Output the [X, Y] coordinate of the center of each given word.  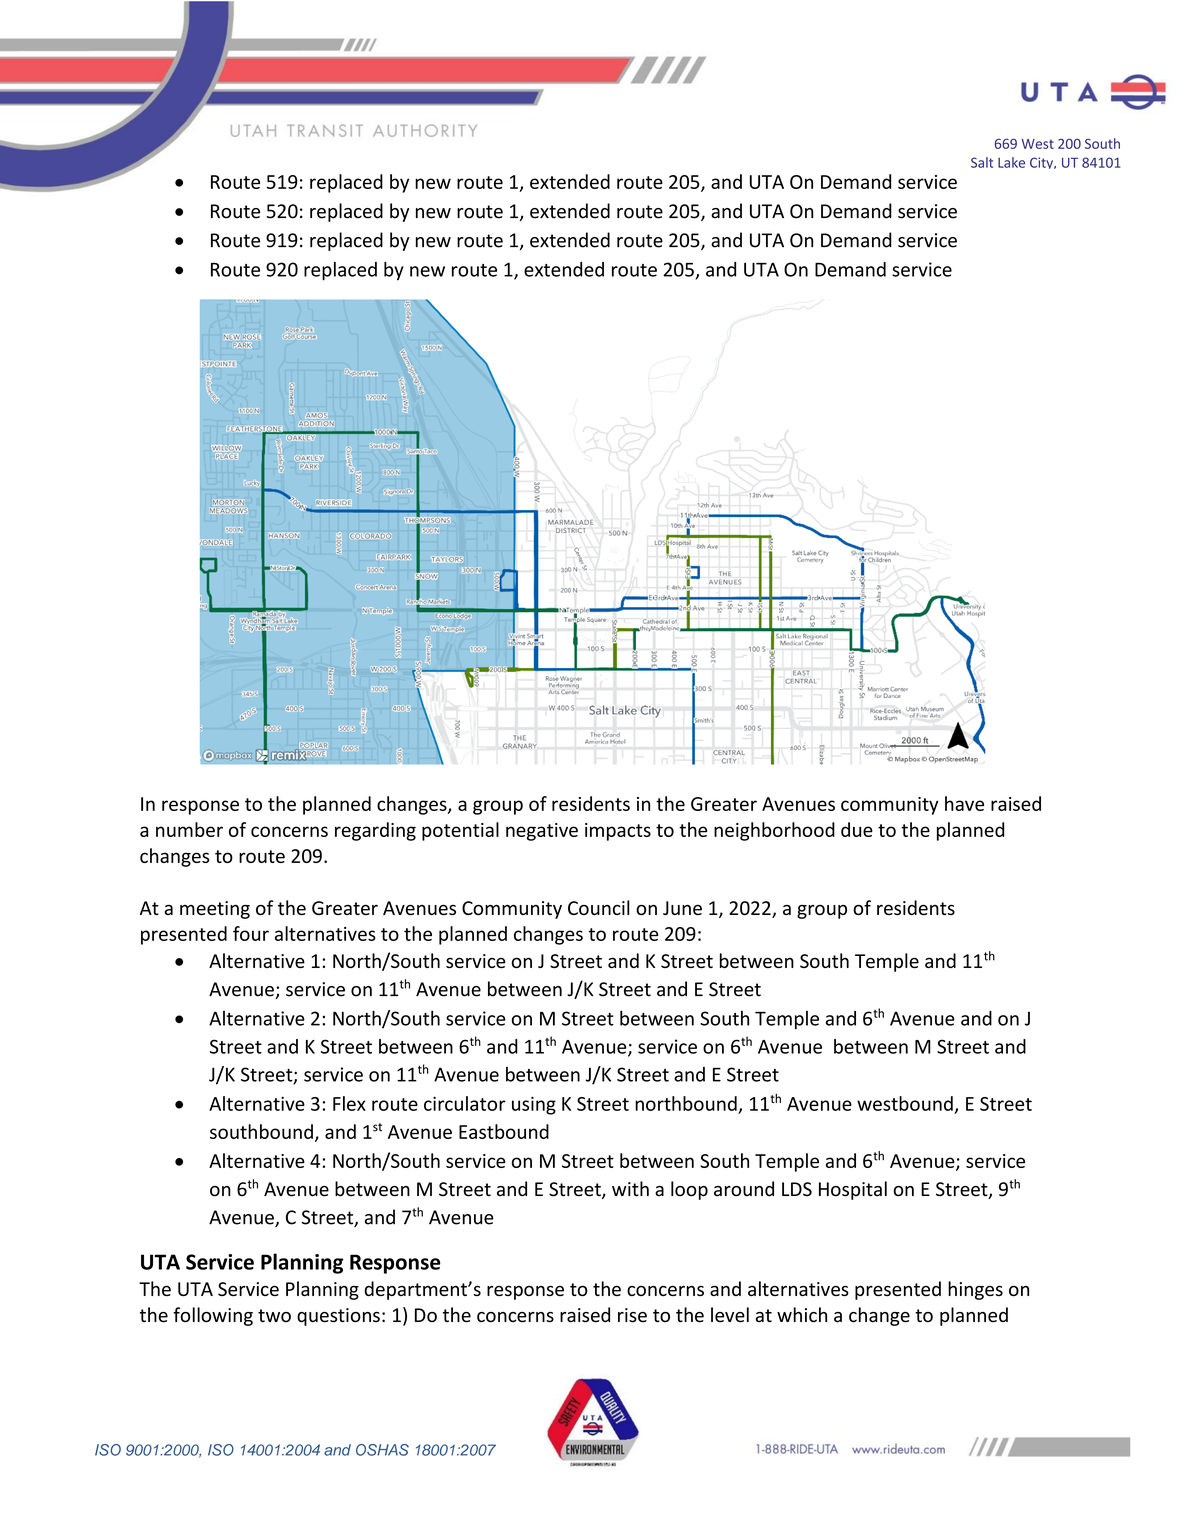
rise [632, 1315]
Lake [1011, 162]
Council [599, 907]
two [274, 1315]
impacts [618, 832]
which [802, 1315]
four [251, 933]
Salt [982, 162]
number [189, 829]
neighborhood [774, 831]
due [857, 829]
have [964, 803]
